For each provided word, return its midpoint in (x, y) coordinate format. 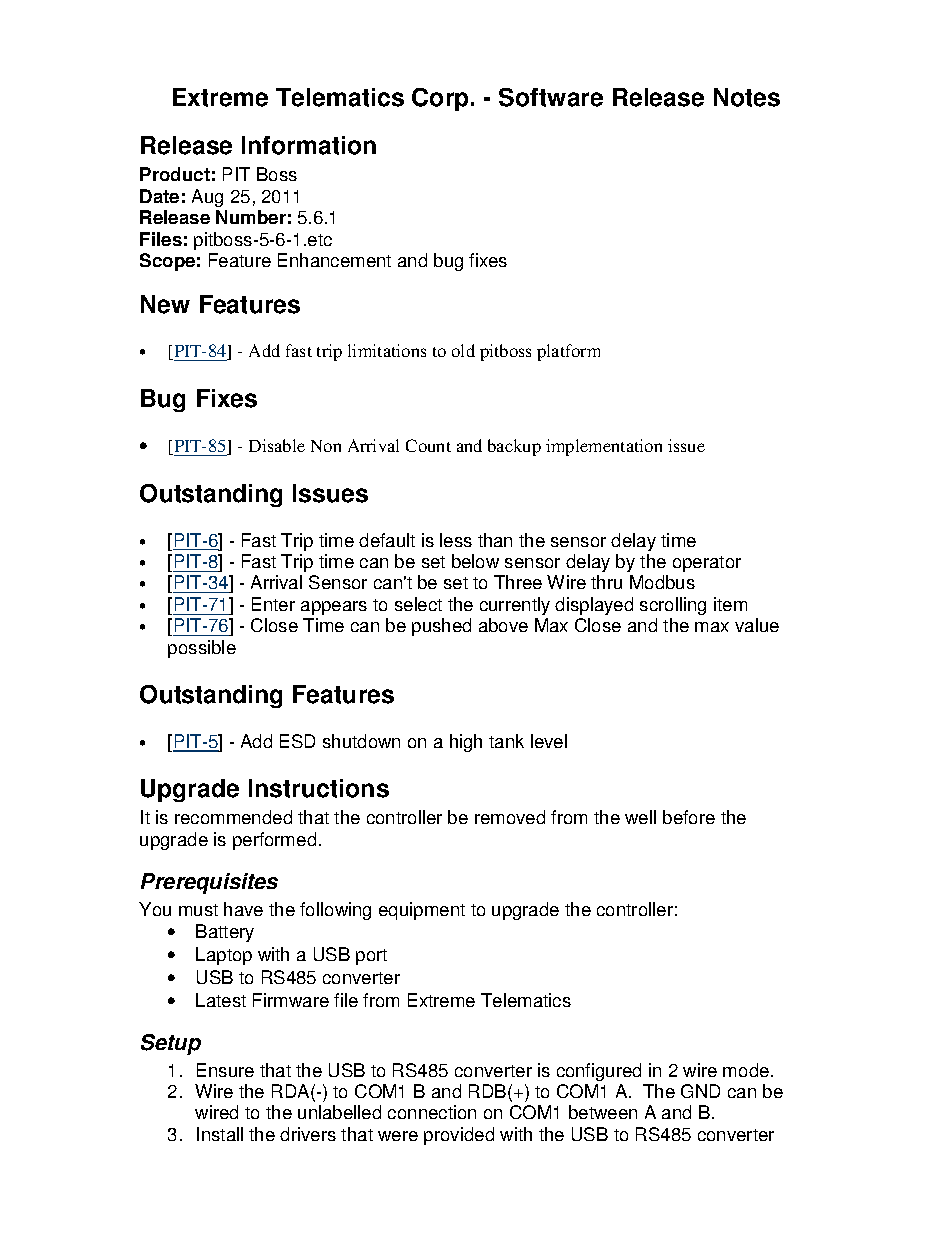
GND (700, 1091)
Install (220, 1134)
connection (432, 1112)
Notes (747, 97)
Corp (440, 99)
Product (175, 174)
